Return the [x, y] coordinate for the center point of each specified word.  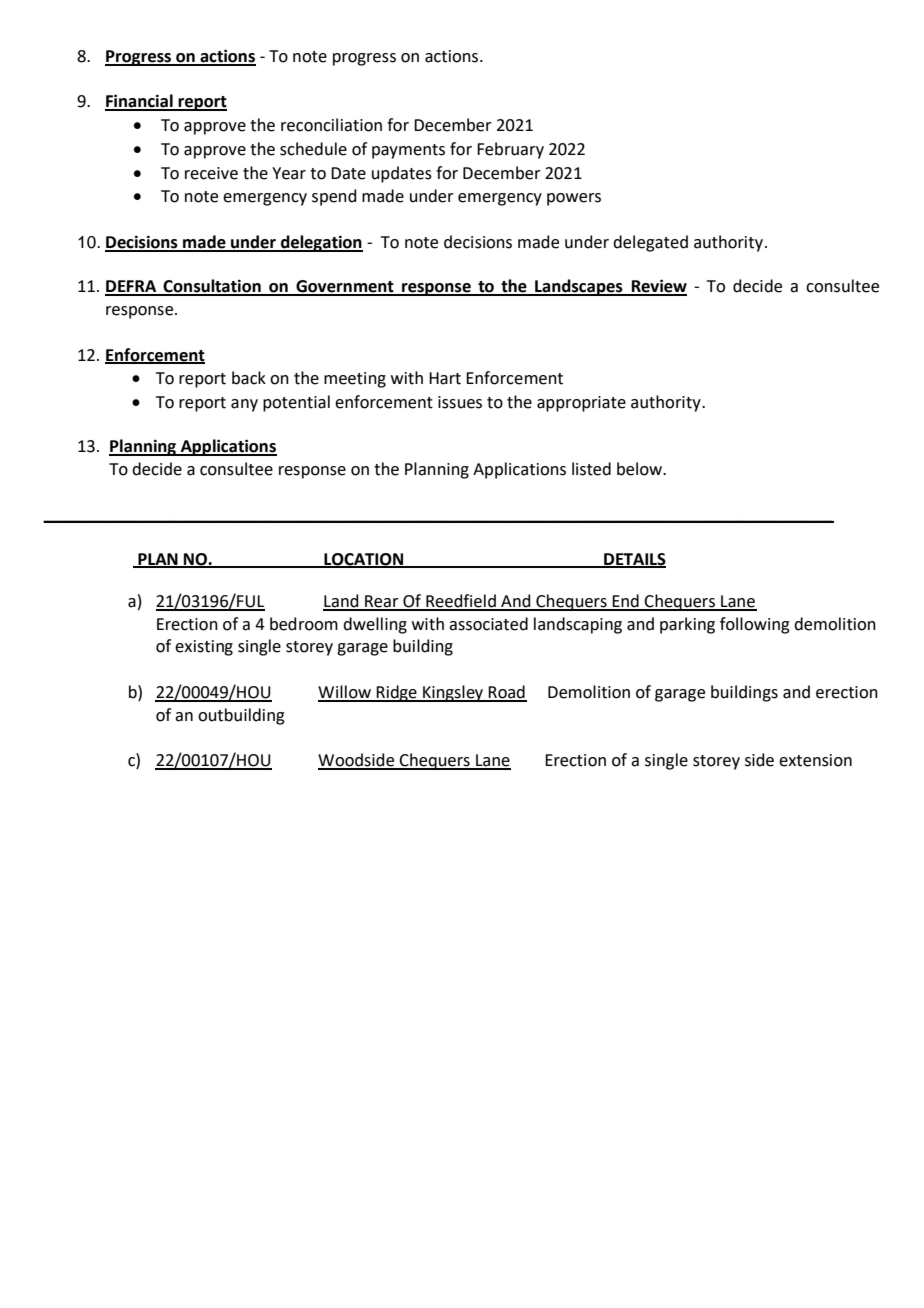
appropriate [581, 404]
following [755, 625]
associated [488, 624]
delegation [321, 243]
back [249, 378]
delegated [650, 243]
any [244, 405]
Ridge [397, 693]
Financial [140, 102]
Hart [445, 378]
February [510, 150]
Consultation [212, 287]
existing [204, 648]
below [641, 469]
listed [591, 469]
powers [574, 199]
